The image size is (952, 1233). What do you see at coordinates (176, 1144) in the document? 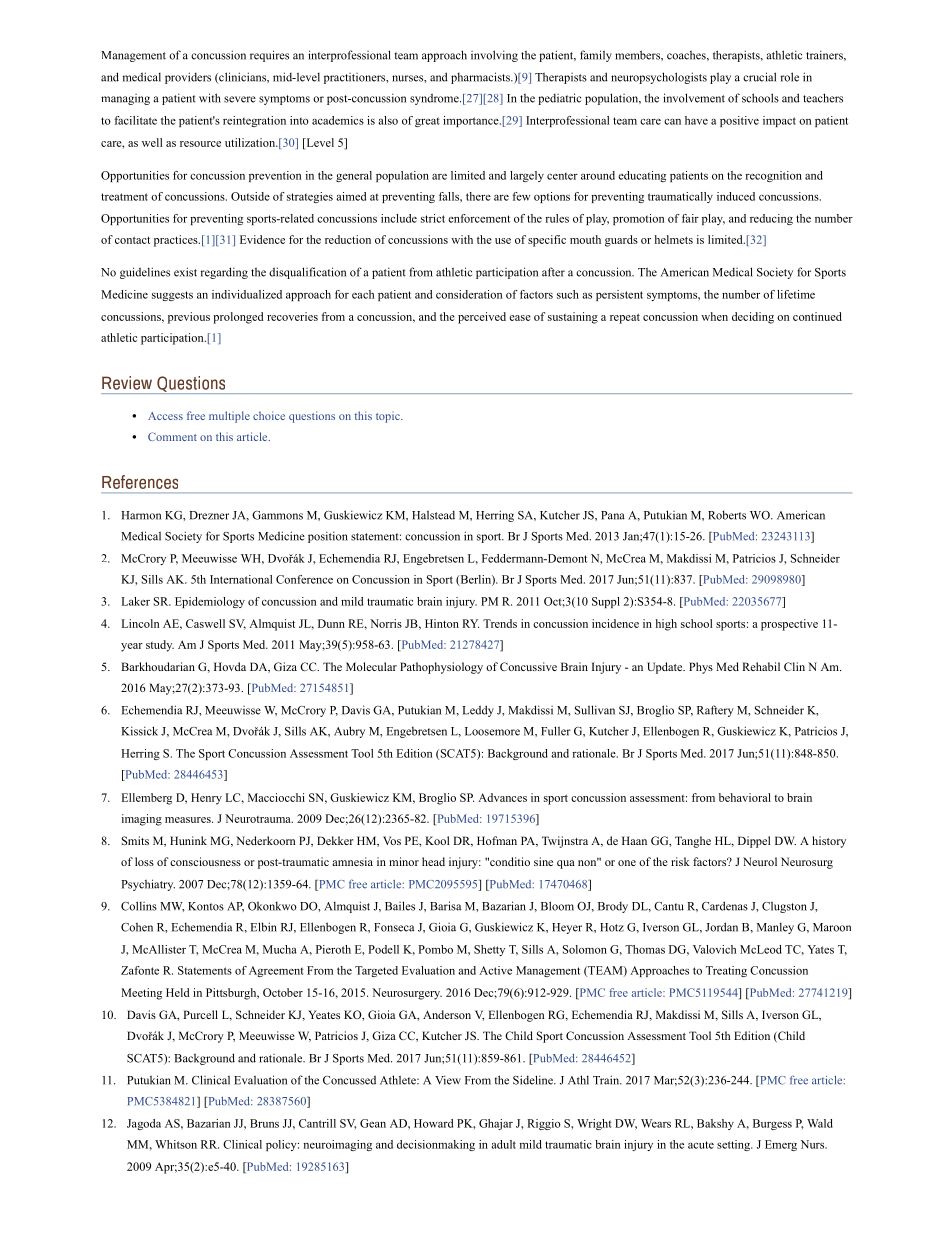
I see `Whitson` at bounding box center [176, 1144].
